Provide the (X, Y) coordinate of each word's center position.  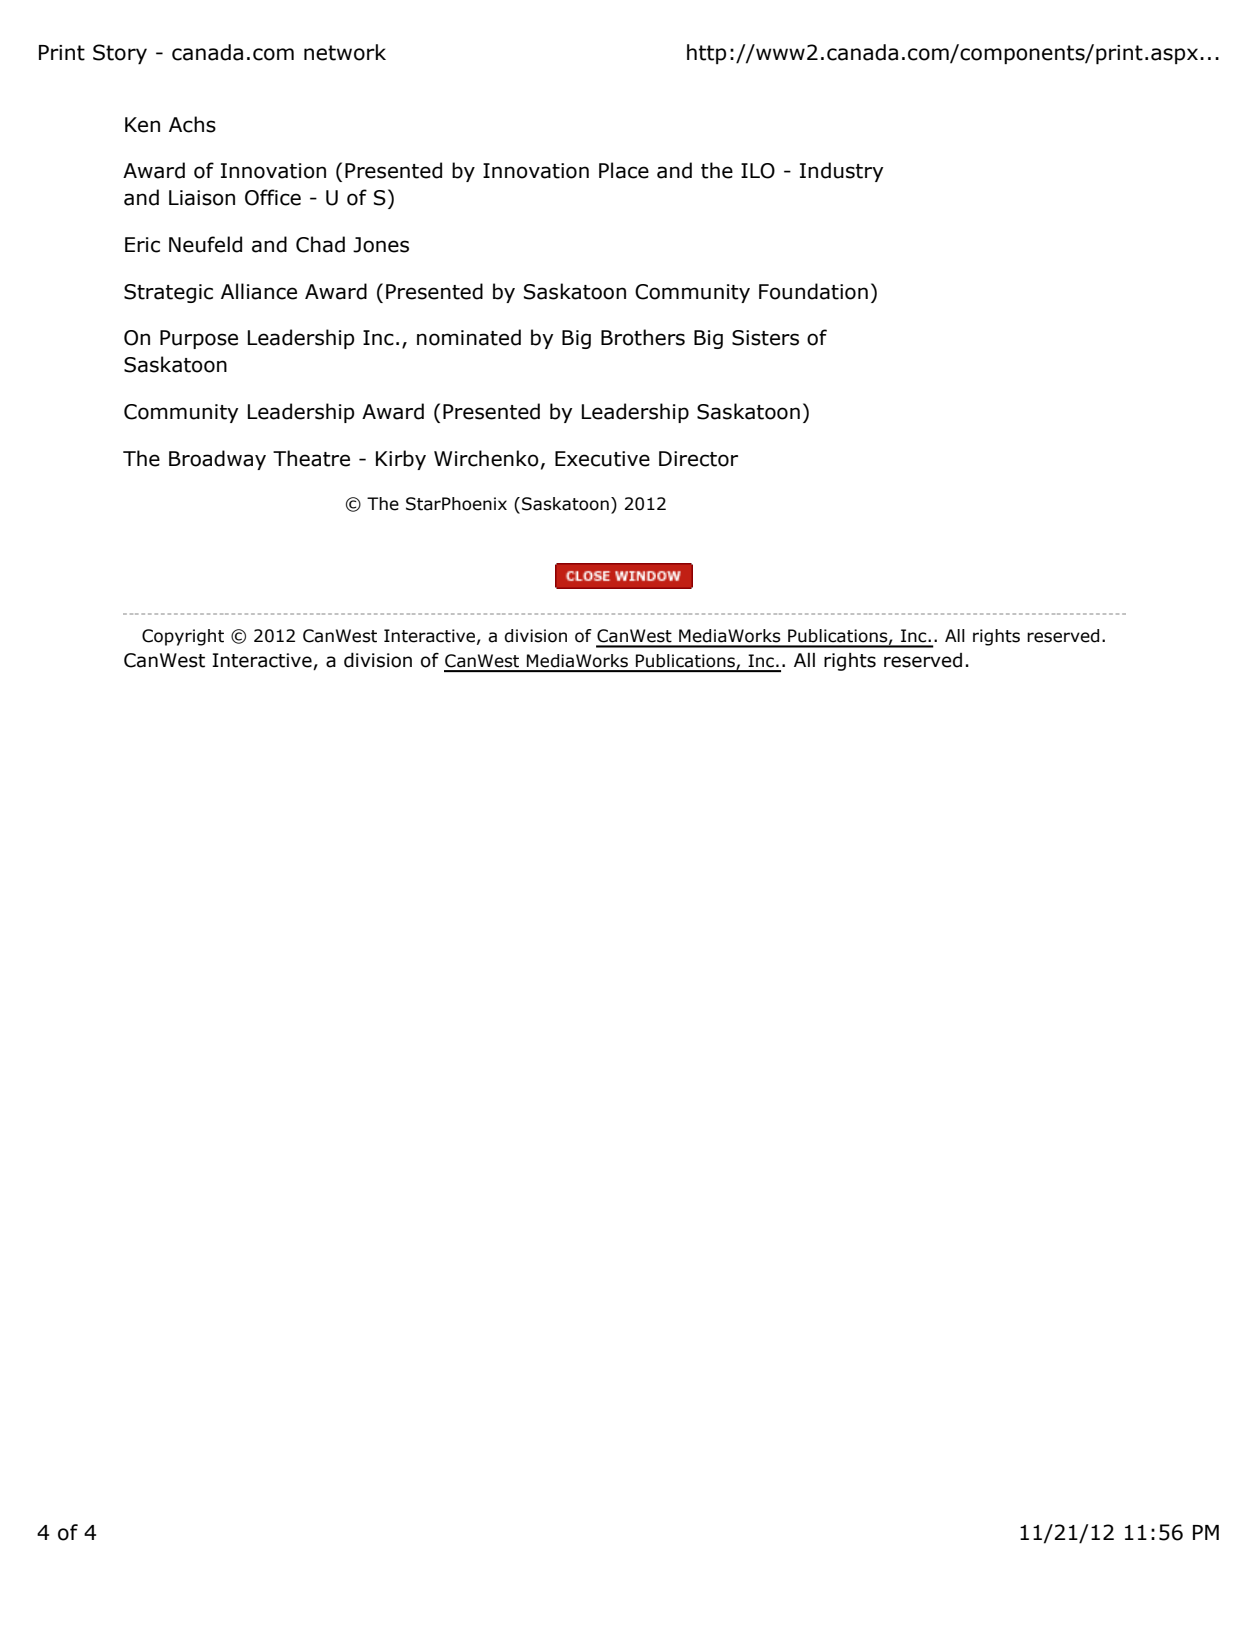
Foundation (813, 291)
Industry (841, 172)
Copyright (183, 637)
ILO (758, 171)
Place (624, 170)
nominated (469, 337)
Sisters (765, 338)
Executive (602, 459)
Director (698, 459)
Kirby (401, 460)
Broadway (217, 460)
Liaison (202, 198)
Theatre (311, 458)
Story (120, 54)
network (345, 52)
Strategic (168, 293)
